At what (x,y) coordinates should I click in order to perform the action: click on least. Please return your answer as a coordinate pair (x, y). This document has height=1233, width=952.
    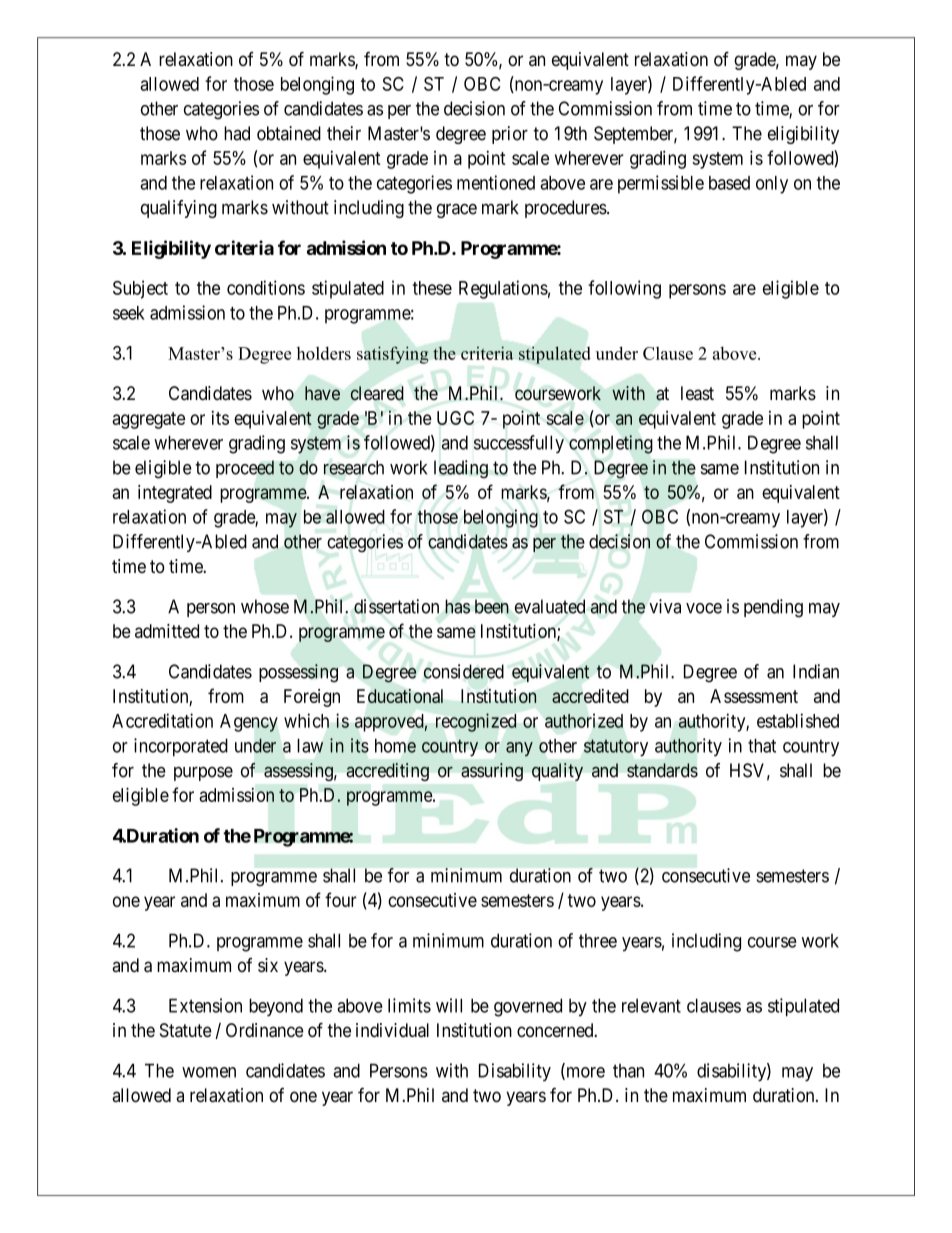
    Looking at the image, I should click on (697, 393).
